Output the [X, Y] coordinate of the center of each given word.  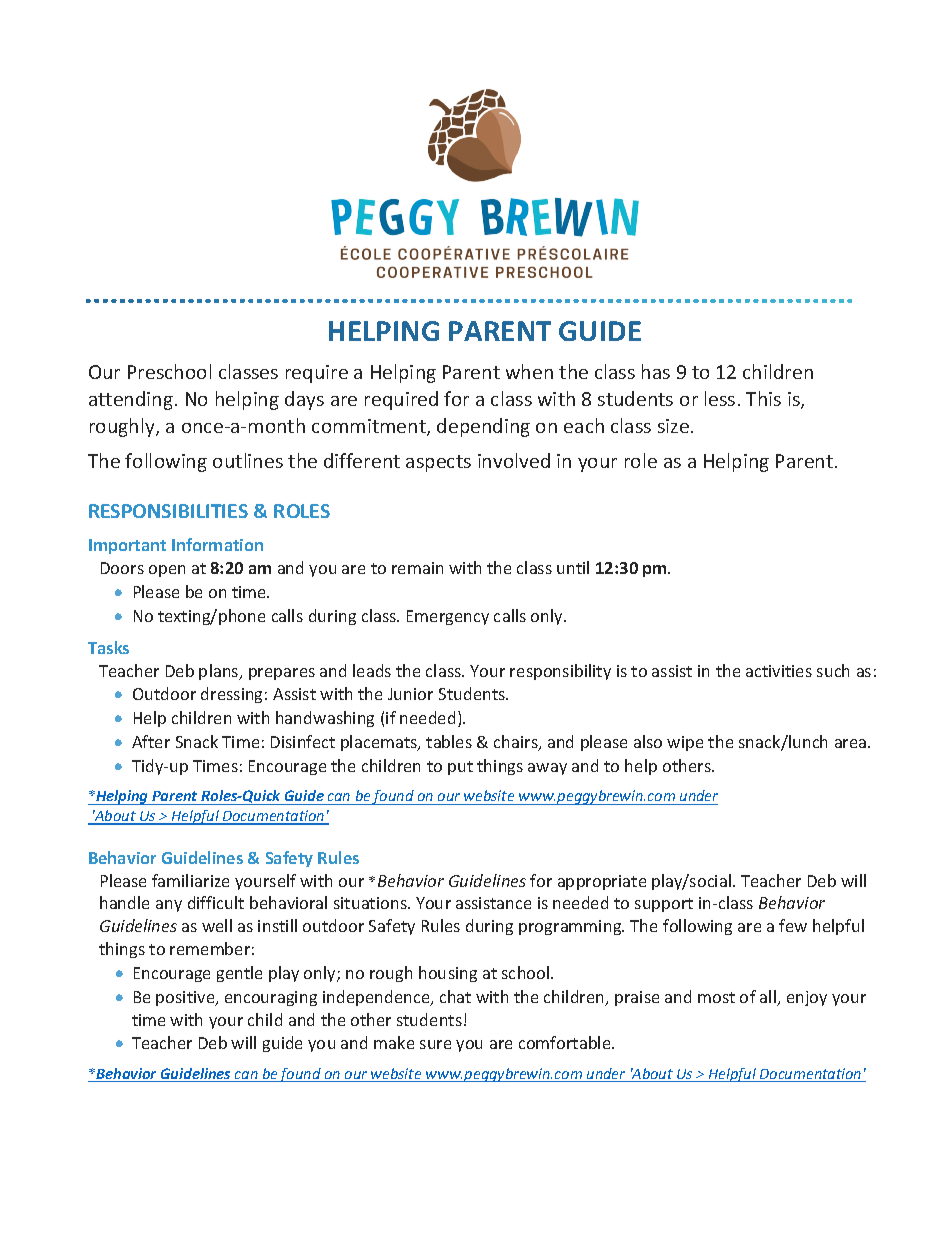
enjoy [807, 998]
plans [220, 672]
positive [186, 998]
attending [131, 400]
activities [779, 671]
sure [435, 1044]
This [763, 398]
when [529, 371]
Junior [410, 694]
